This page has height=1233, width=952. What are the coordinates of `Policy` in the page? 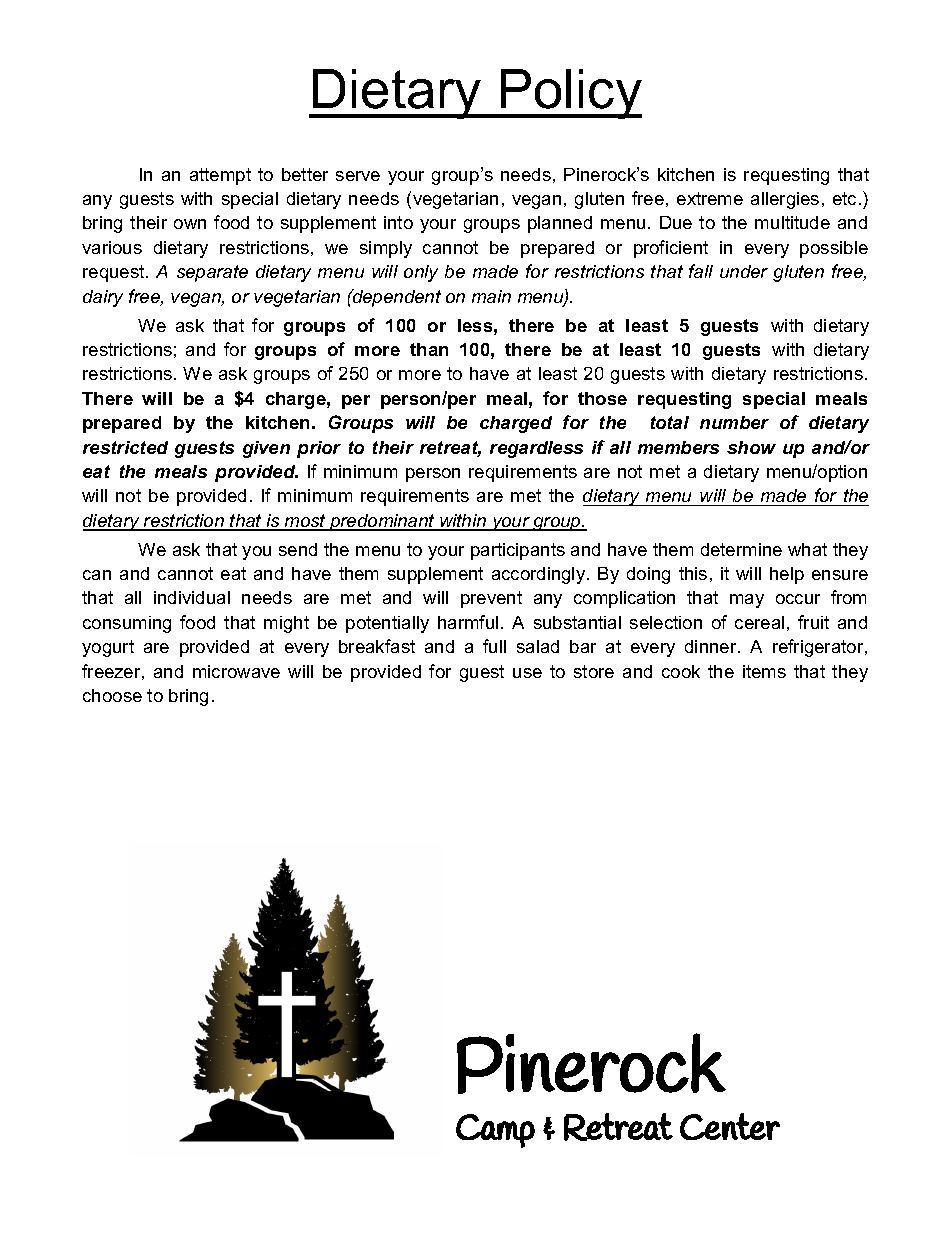 It's located at (570, 94).
